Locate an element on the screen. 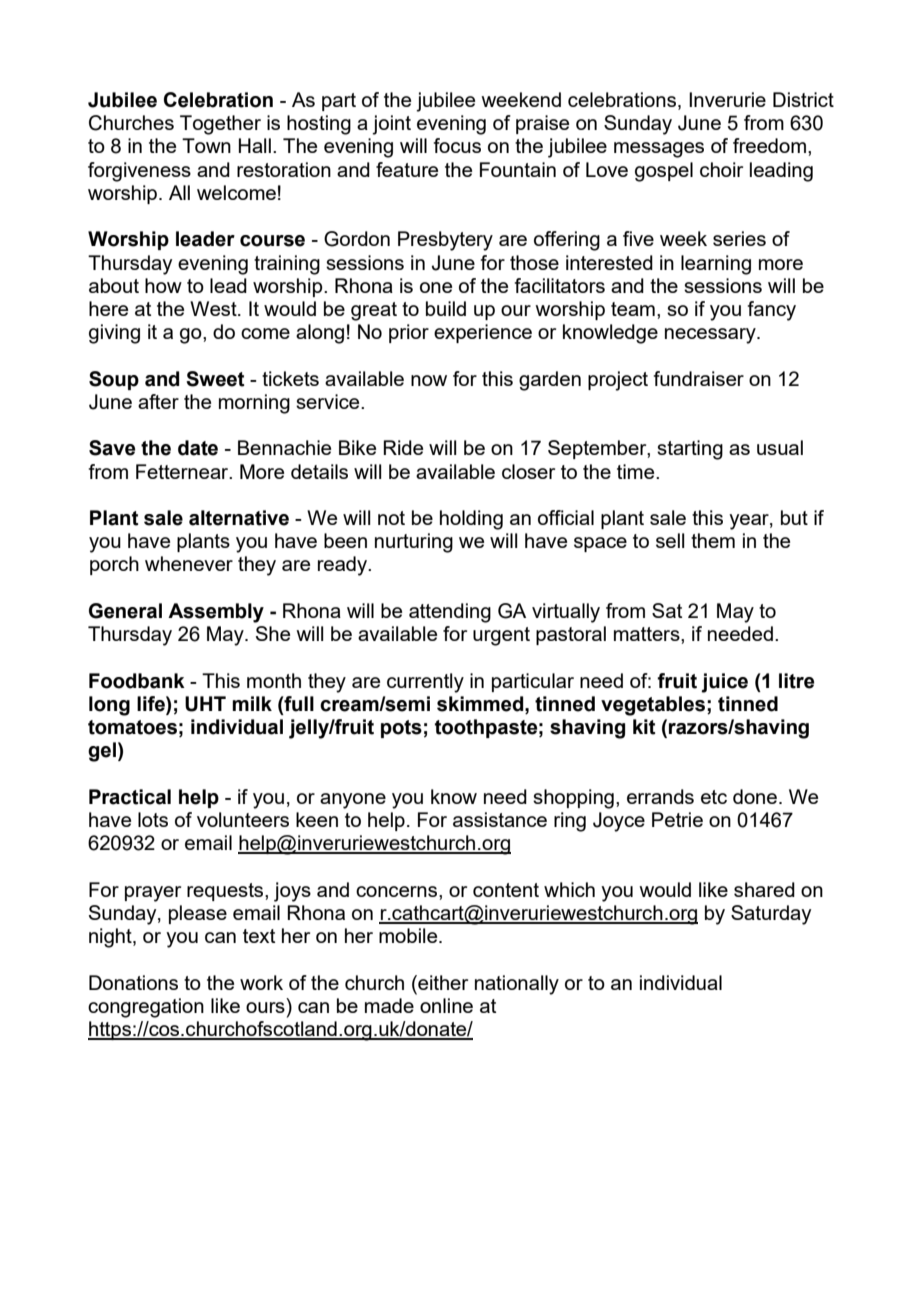 The height and width of the screenshot is (1308, 924). currently is located at coordinates (425, 683).
